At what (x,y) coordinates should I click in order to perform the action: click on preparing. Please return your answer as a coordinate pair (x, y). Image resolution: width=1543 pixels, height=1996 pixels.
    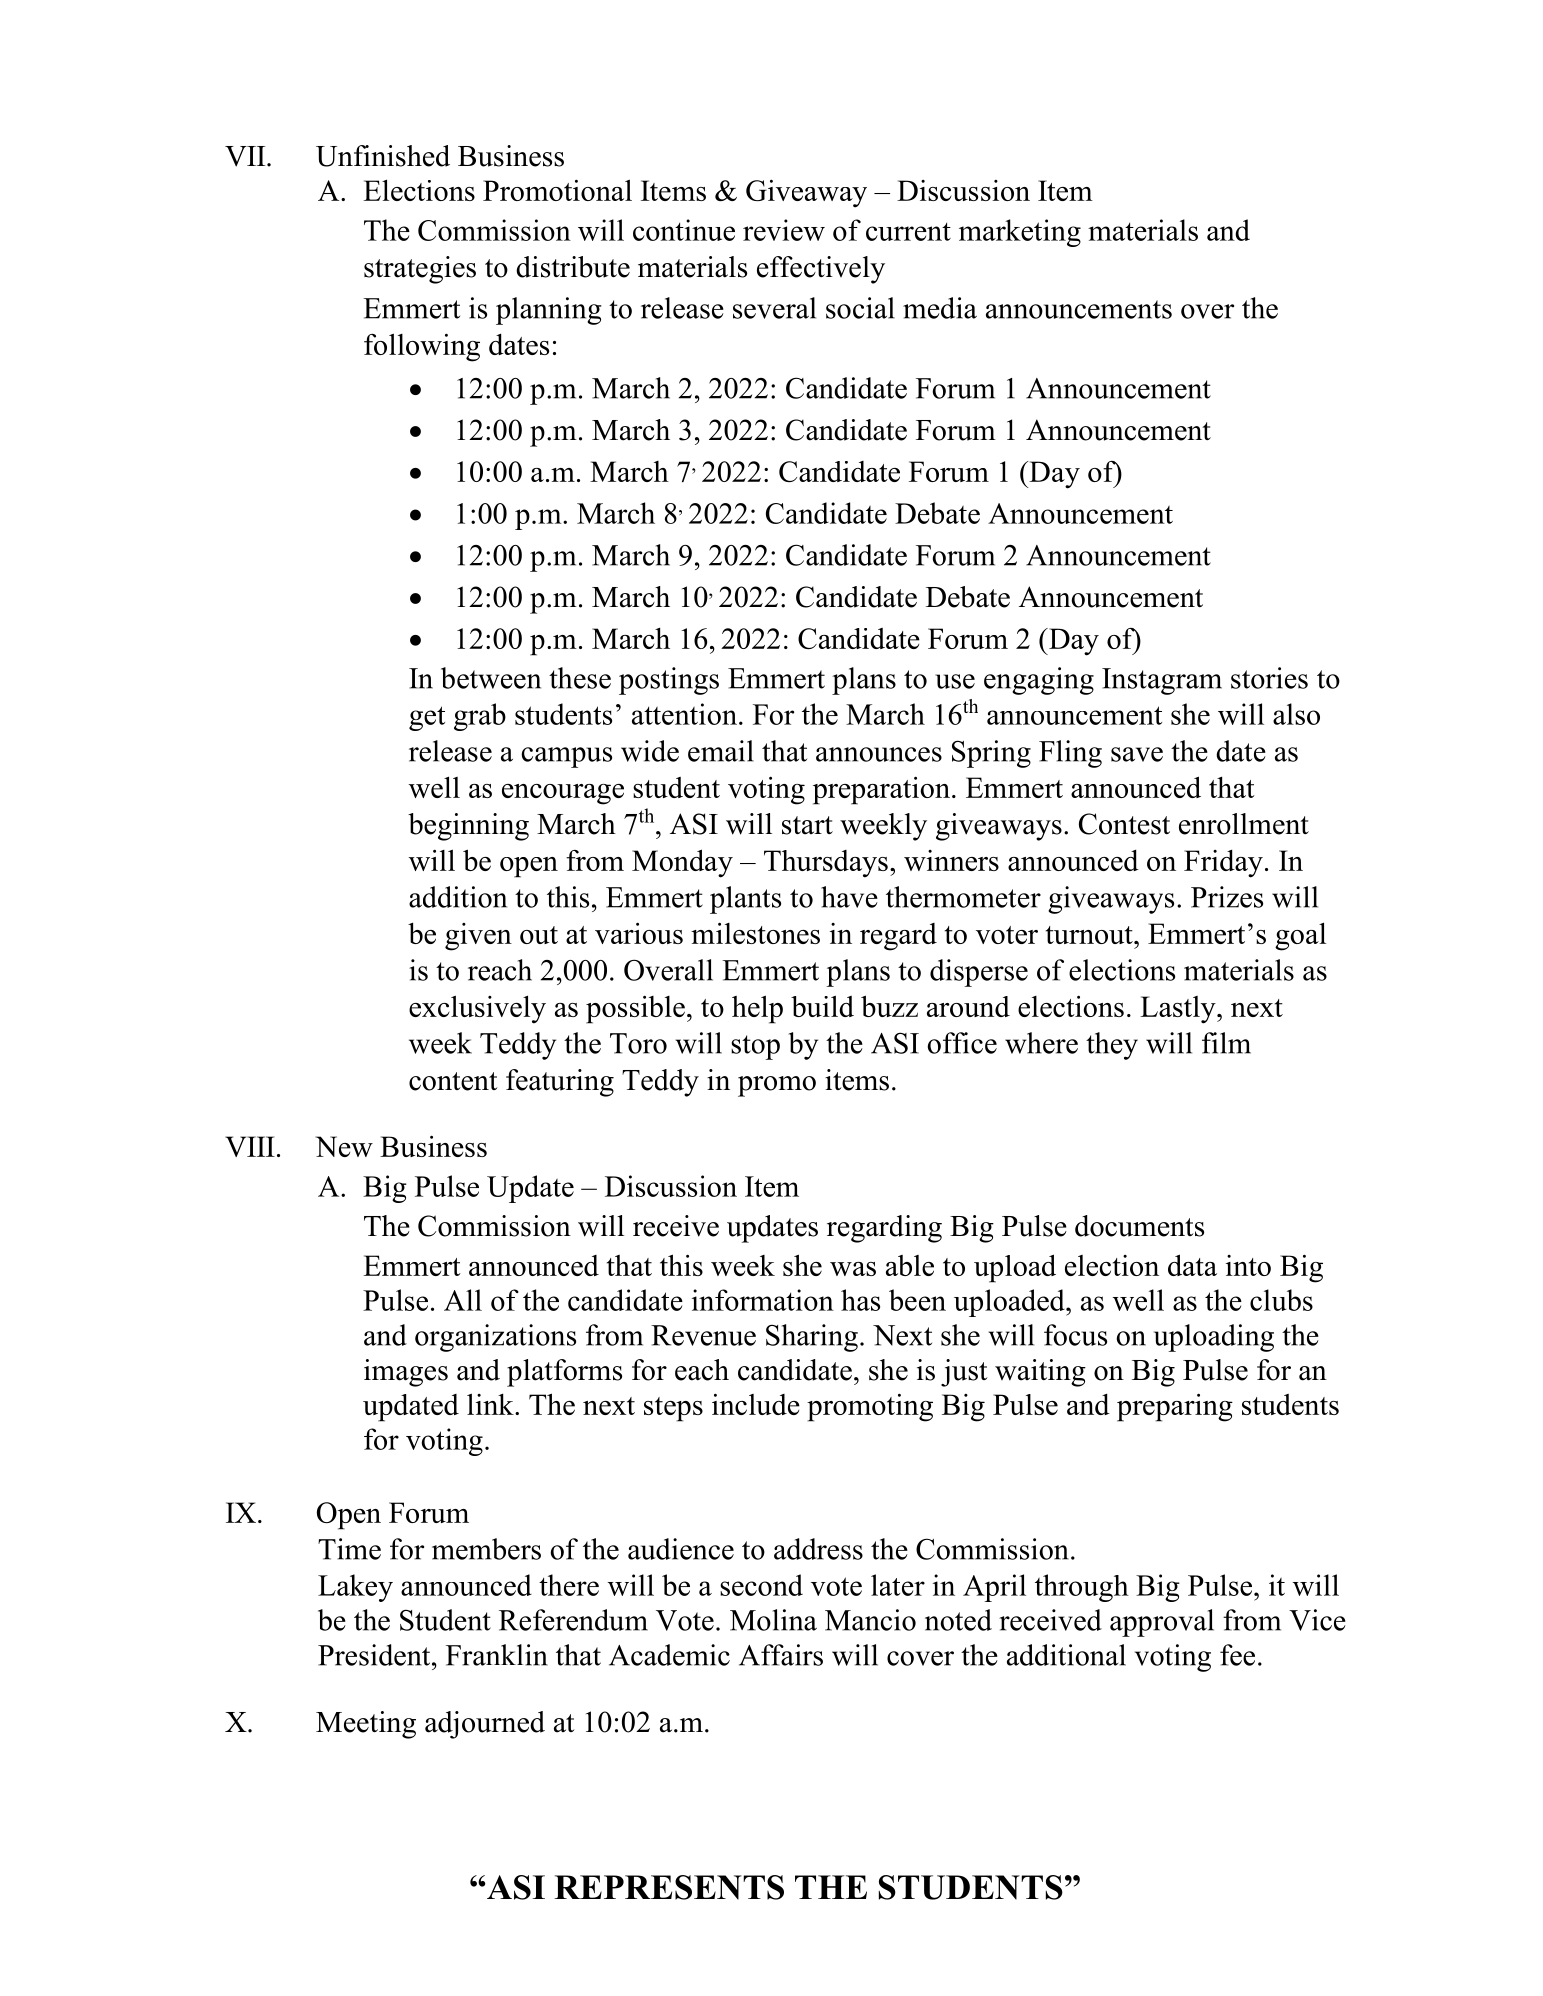
    Looking at the image, I should click on (1175, 1407).
